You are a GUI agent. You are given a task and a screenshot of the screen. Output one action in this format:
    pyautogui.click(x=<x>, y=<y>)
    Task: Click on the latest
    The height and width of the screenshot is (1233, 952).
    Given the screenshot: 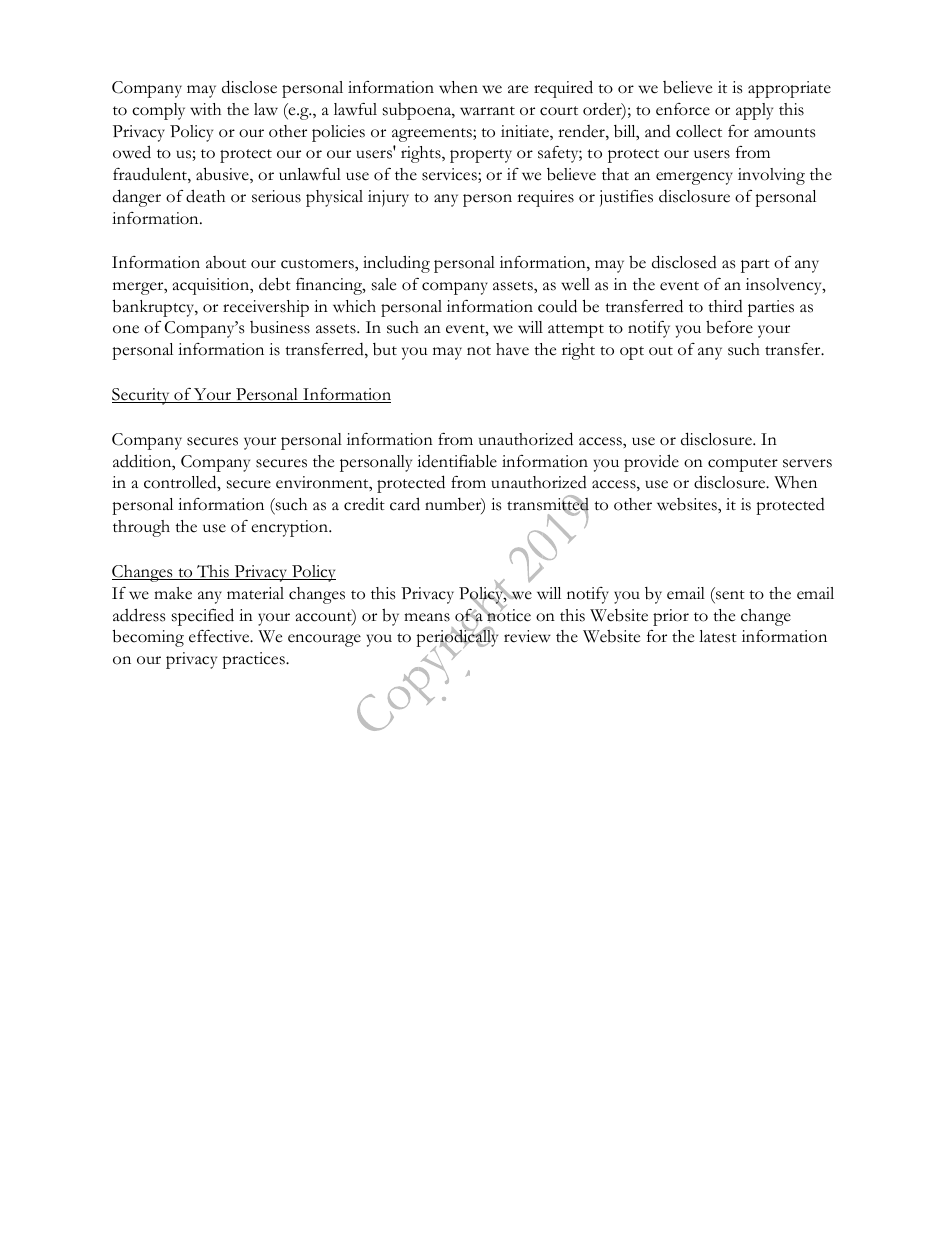 What is the action you would take?
    pyautogui.click(x=718, y=636)
